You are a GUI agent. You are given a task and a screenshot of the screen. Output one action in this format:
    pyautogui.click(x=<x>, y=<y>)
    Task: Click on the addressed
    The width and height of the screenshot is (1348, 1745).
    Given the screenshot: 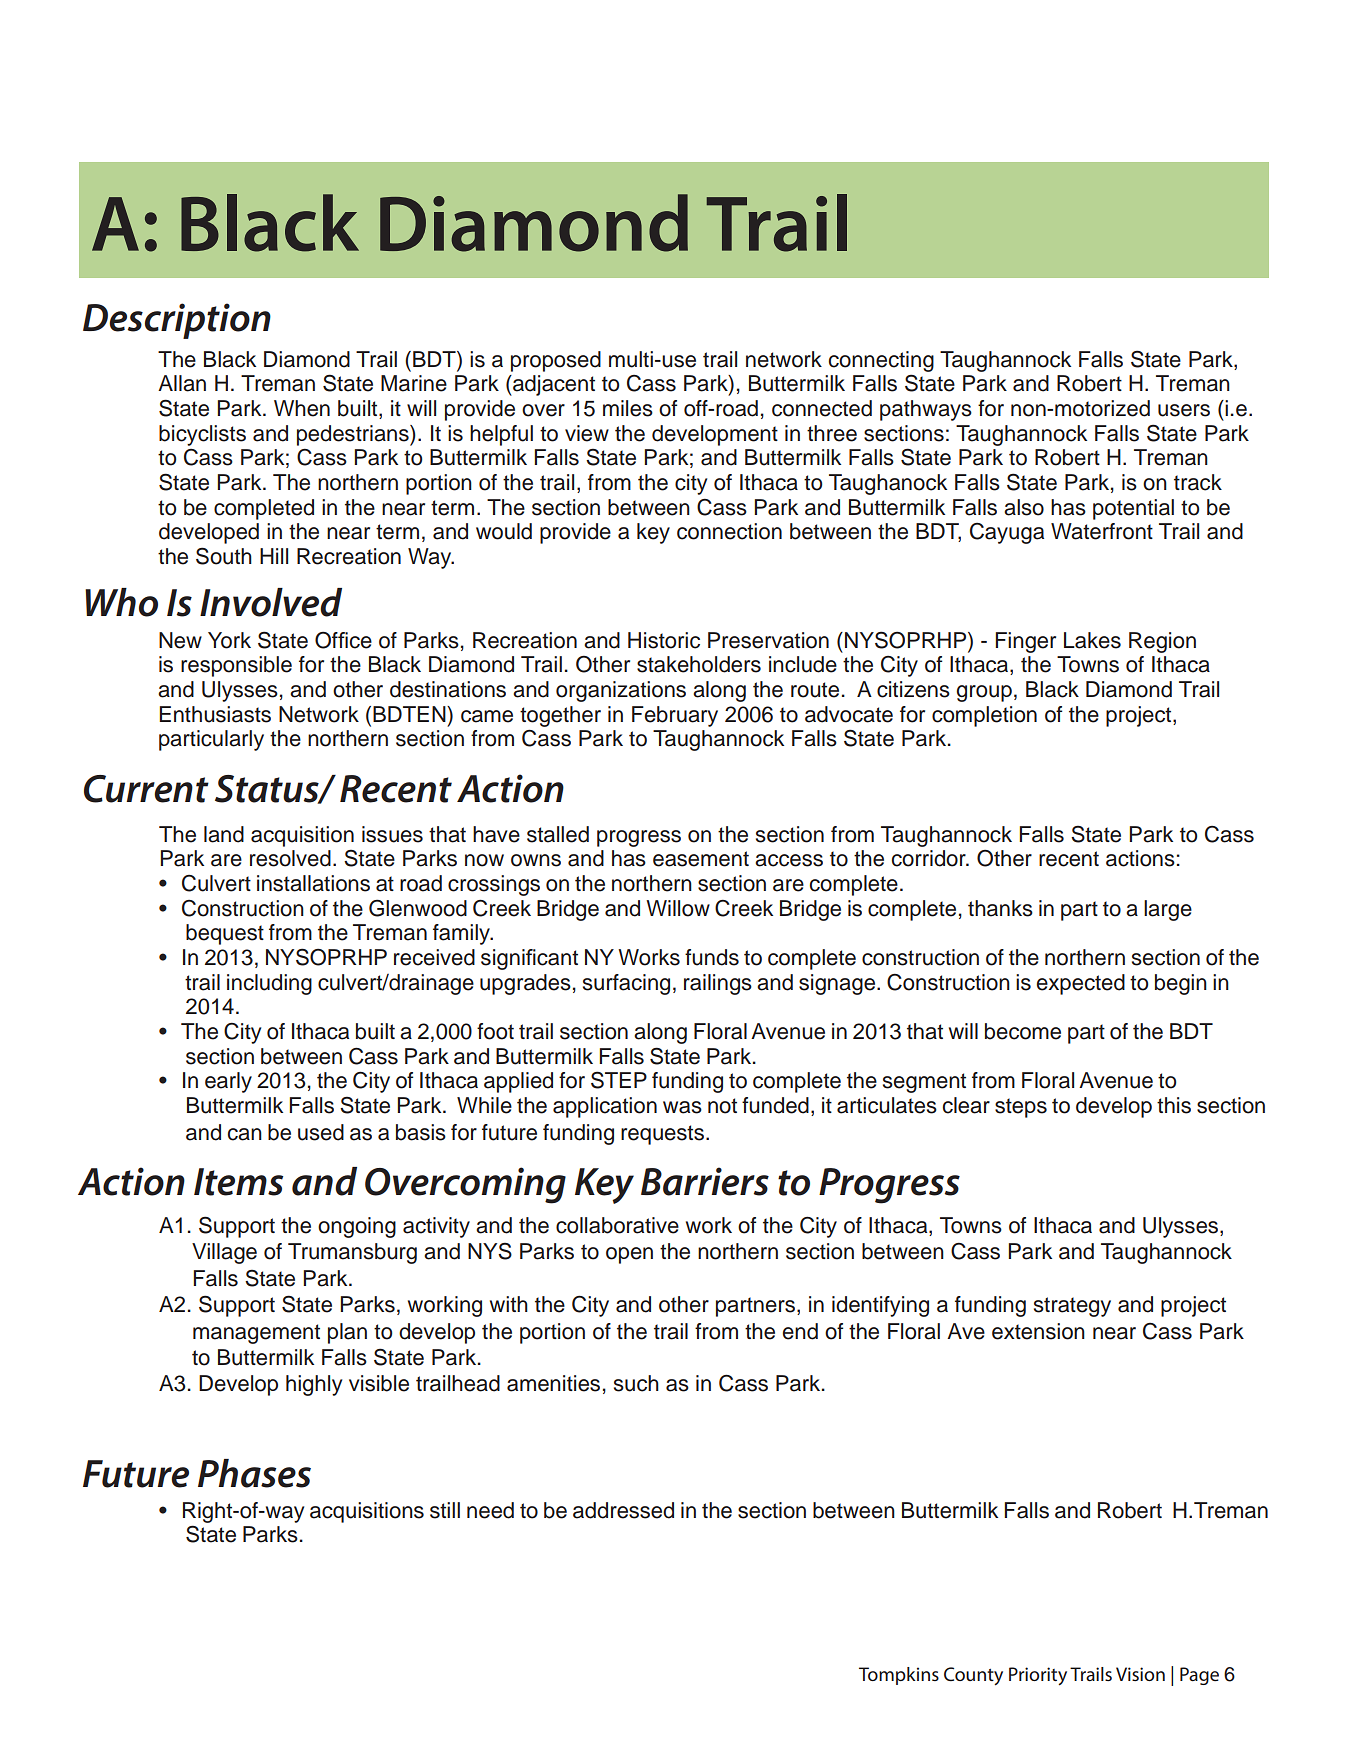 What is the action you would take?
    pyautogui.click(x=623, y=1510)
